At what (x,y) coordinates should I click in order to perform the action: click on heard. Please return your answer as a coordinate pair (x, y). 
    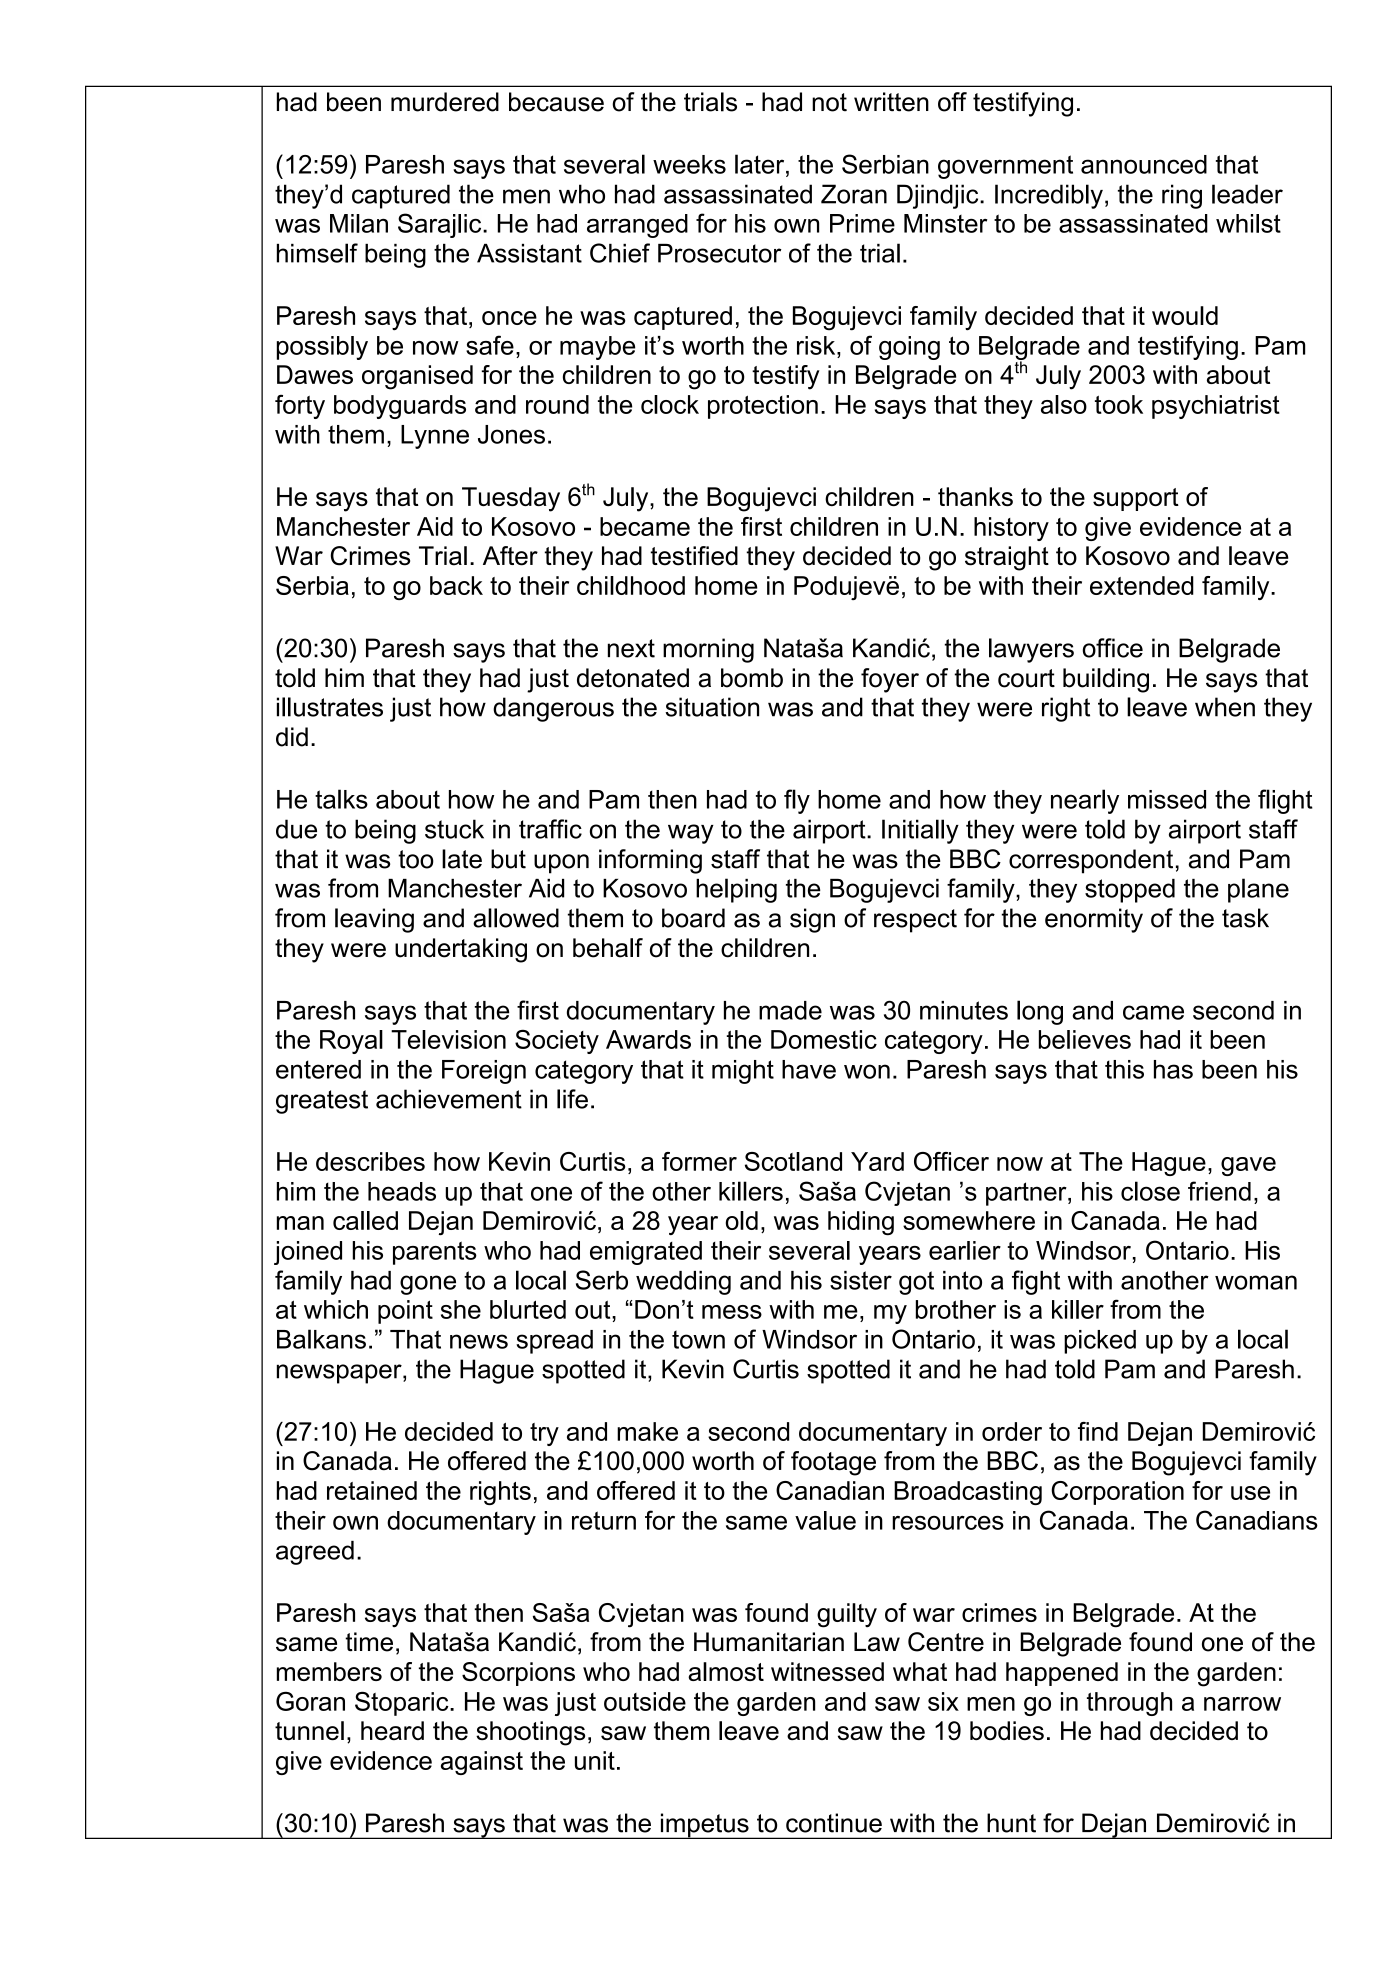
    Looking at the image, I should click on (392, 1730).
